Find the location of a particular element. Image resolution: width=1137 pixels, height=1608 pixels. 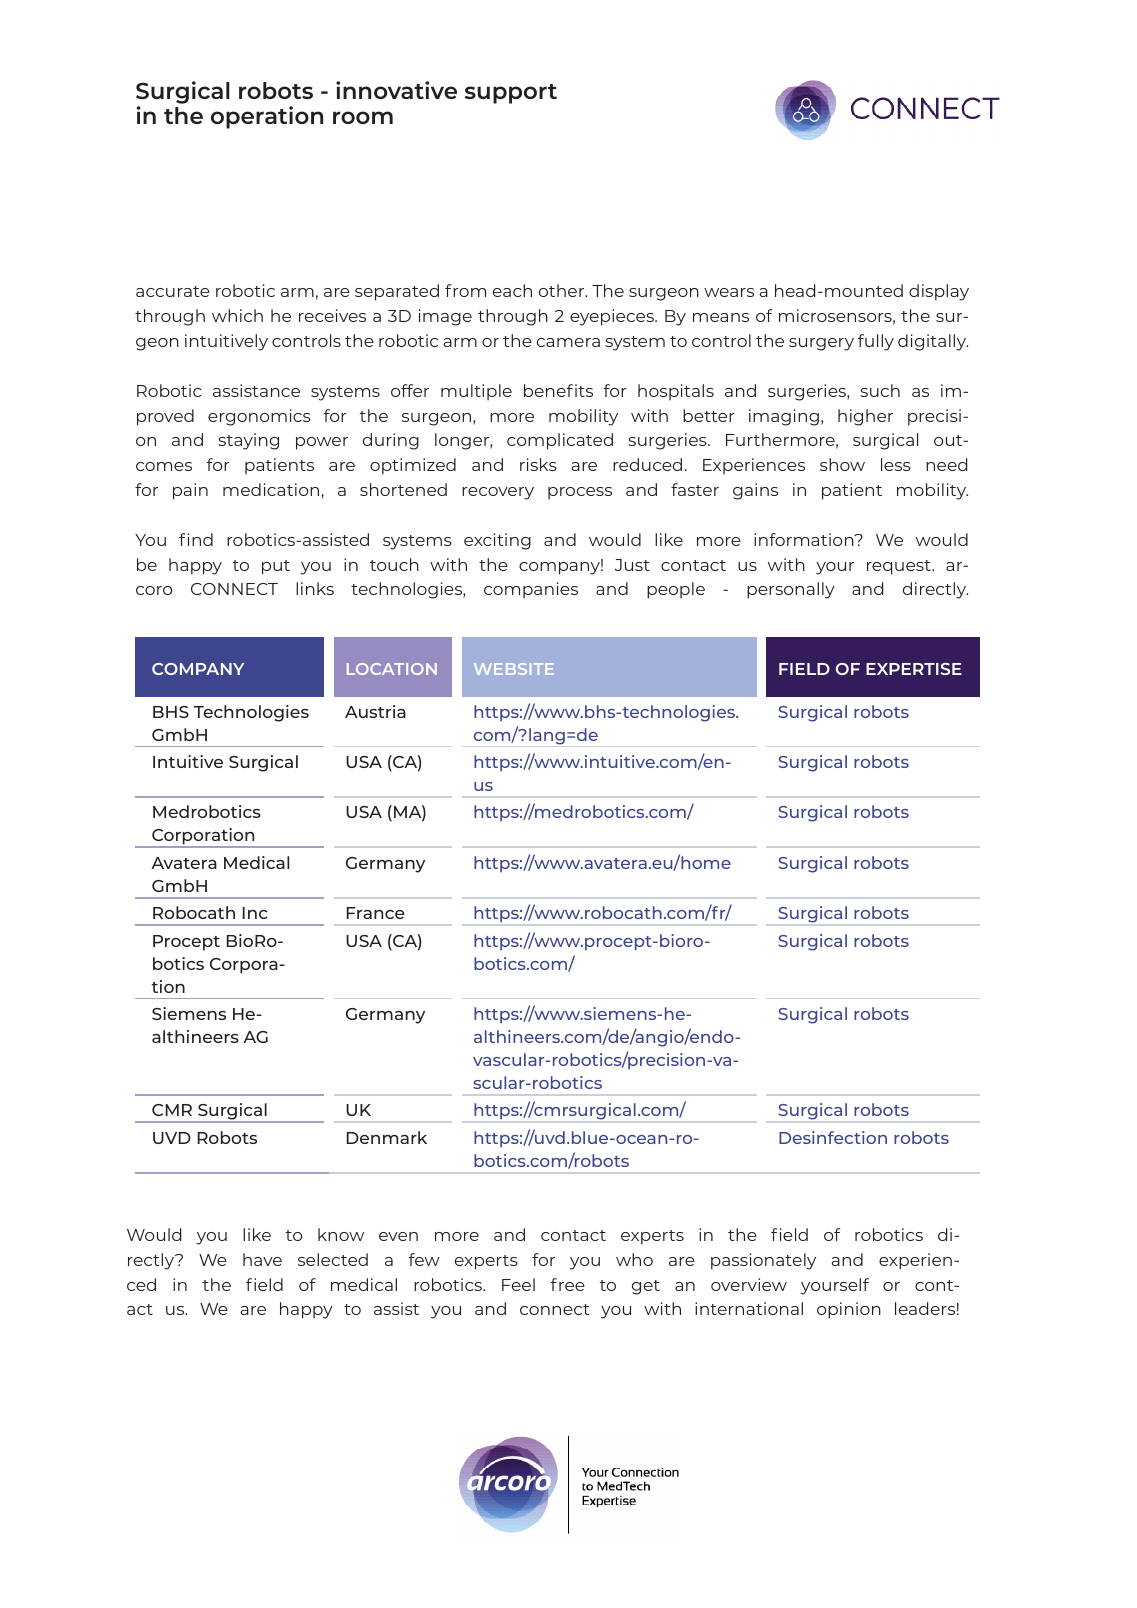

France is located at coordinates (376, 913).
